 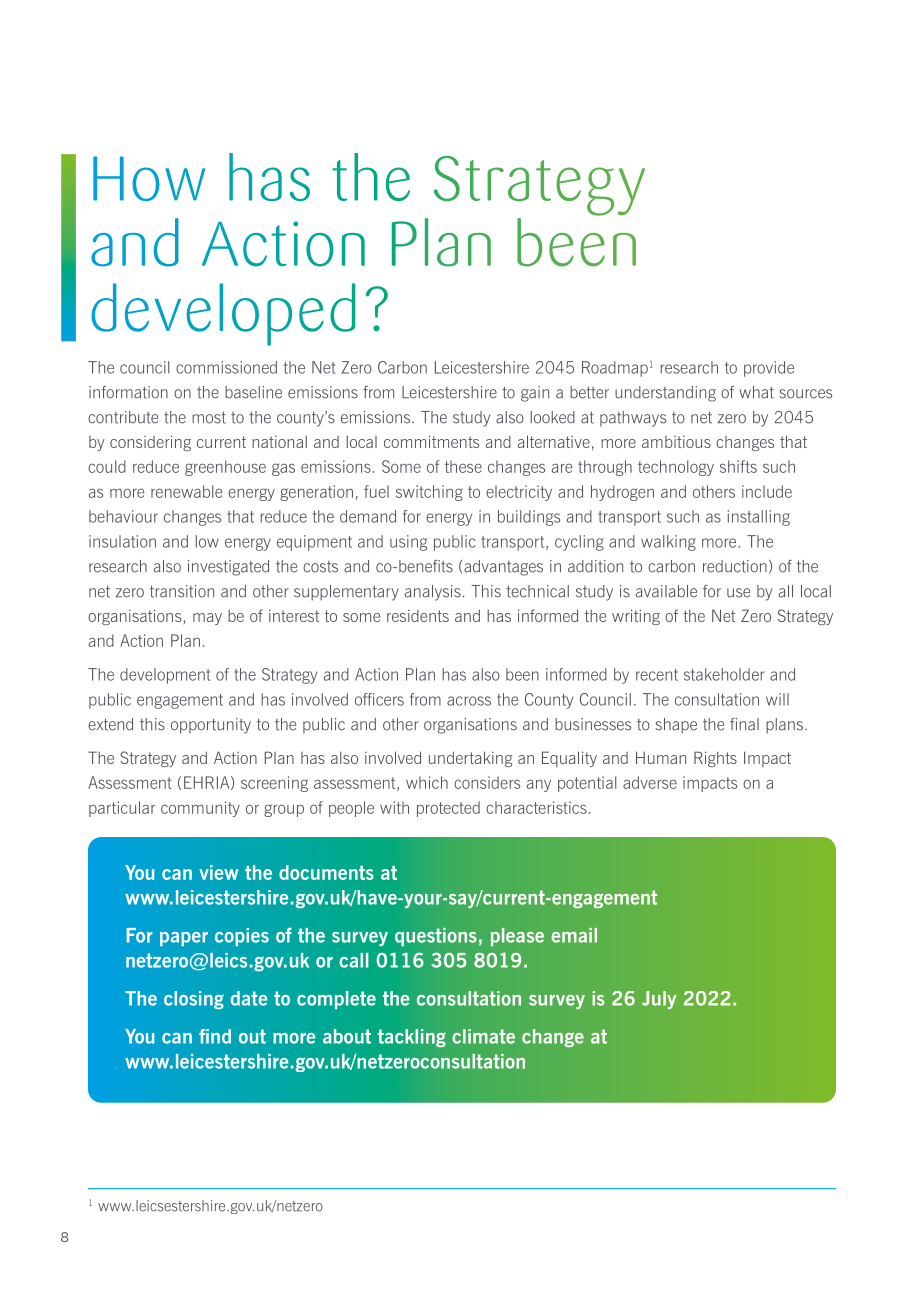 I want to click on what, so click(x=756, y=392).
